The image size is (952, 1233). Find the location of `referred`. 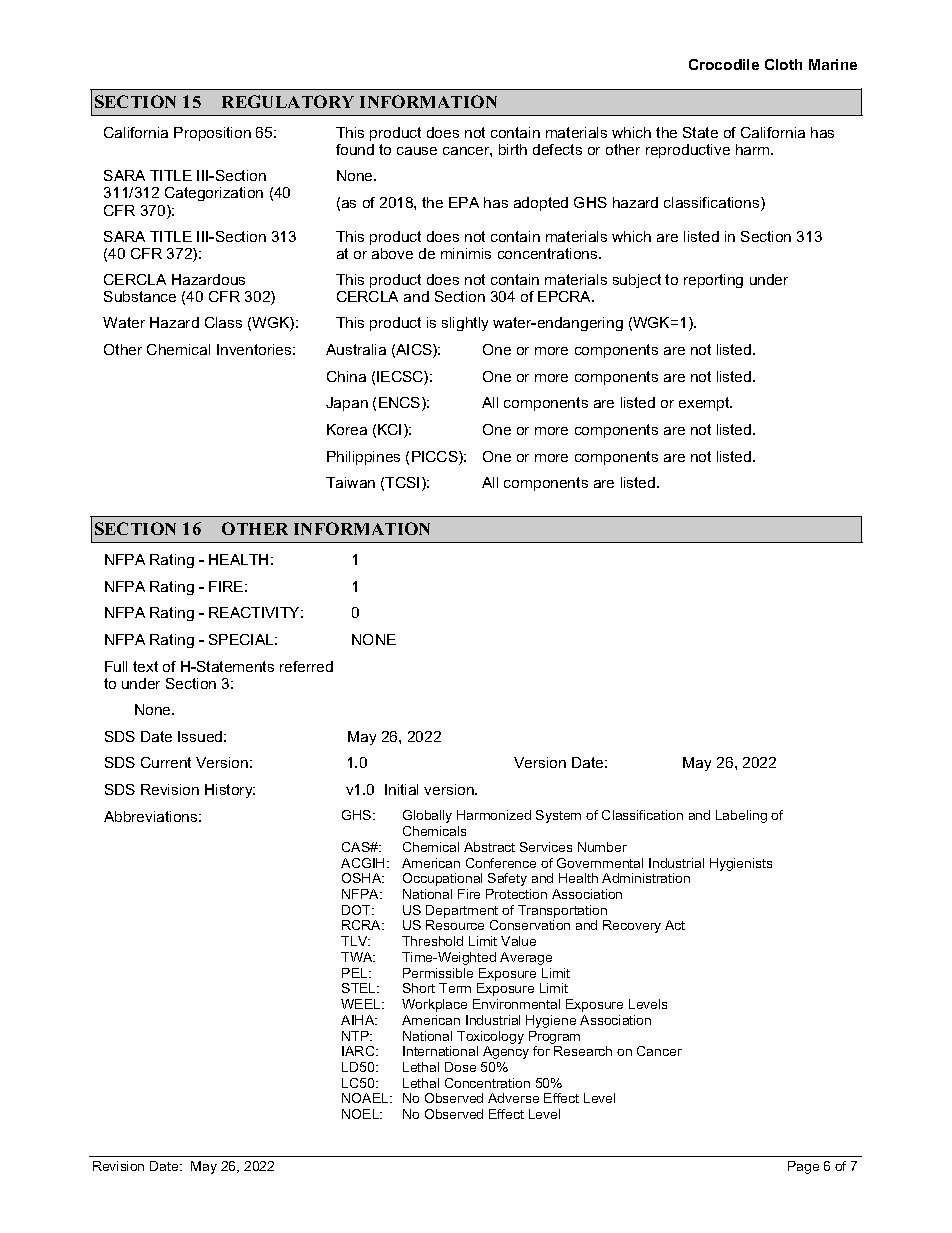

referred is located at coordinates (306, 666).
